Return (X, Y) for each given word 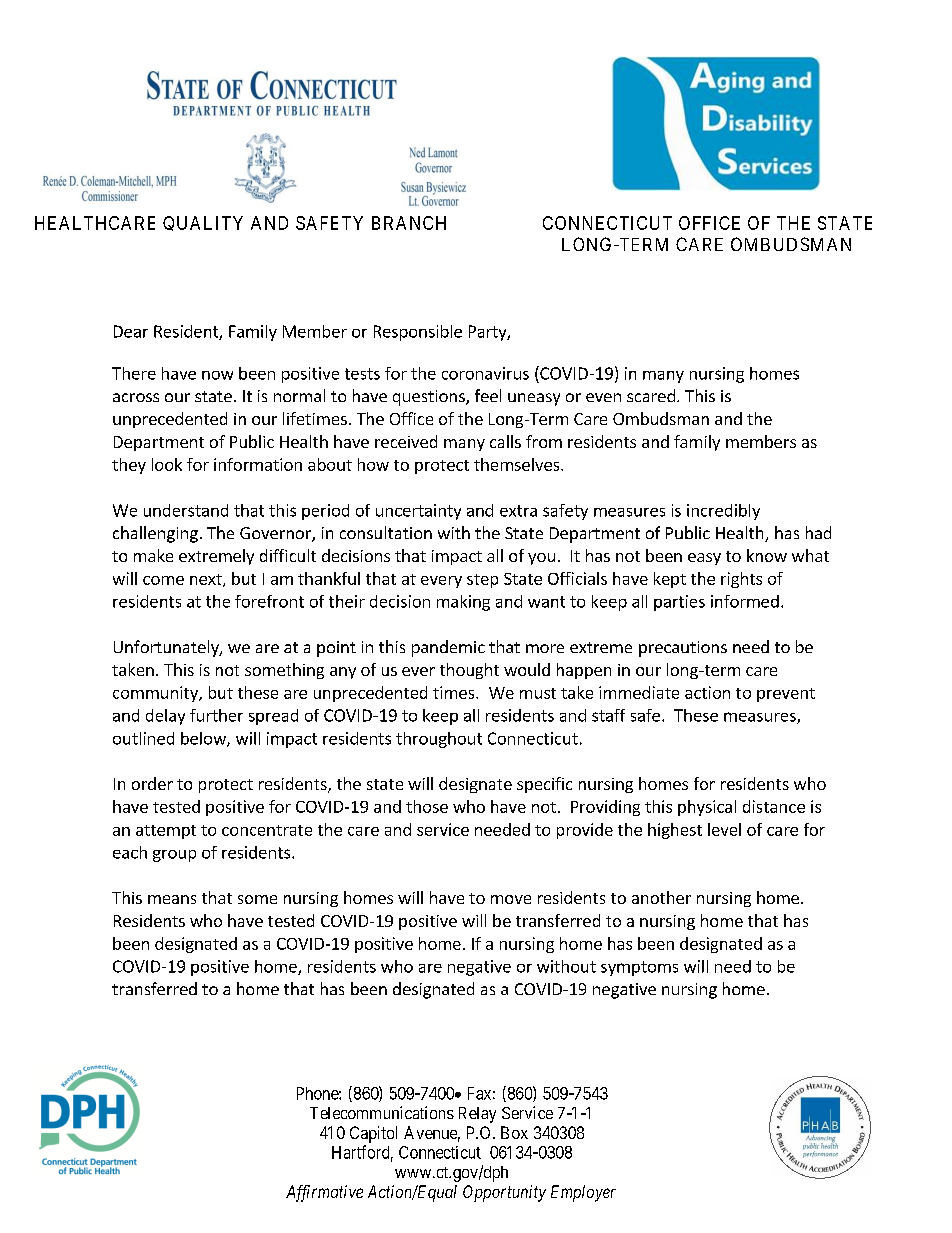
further (216, 715)
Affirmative (324, 1193)
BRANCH (409, 223)
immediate (639, 692)
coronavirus (485, 373)
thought (469, 671)
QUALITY (203, 223)
